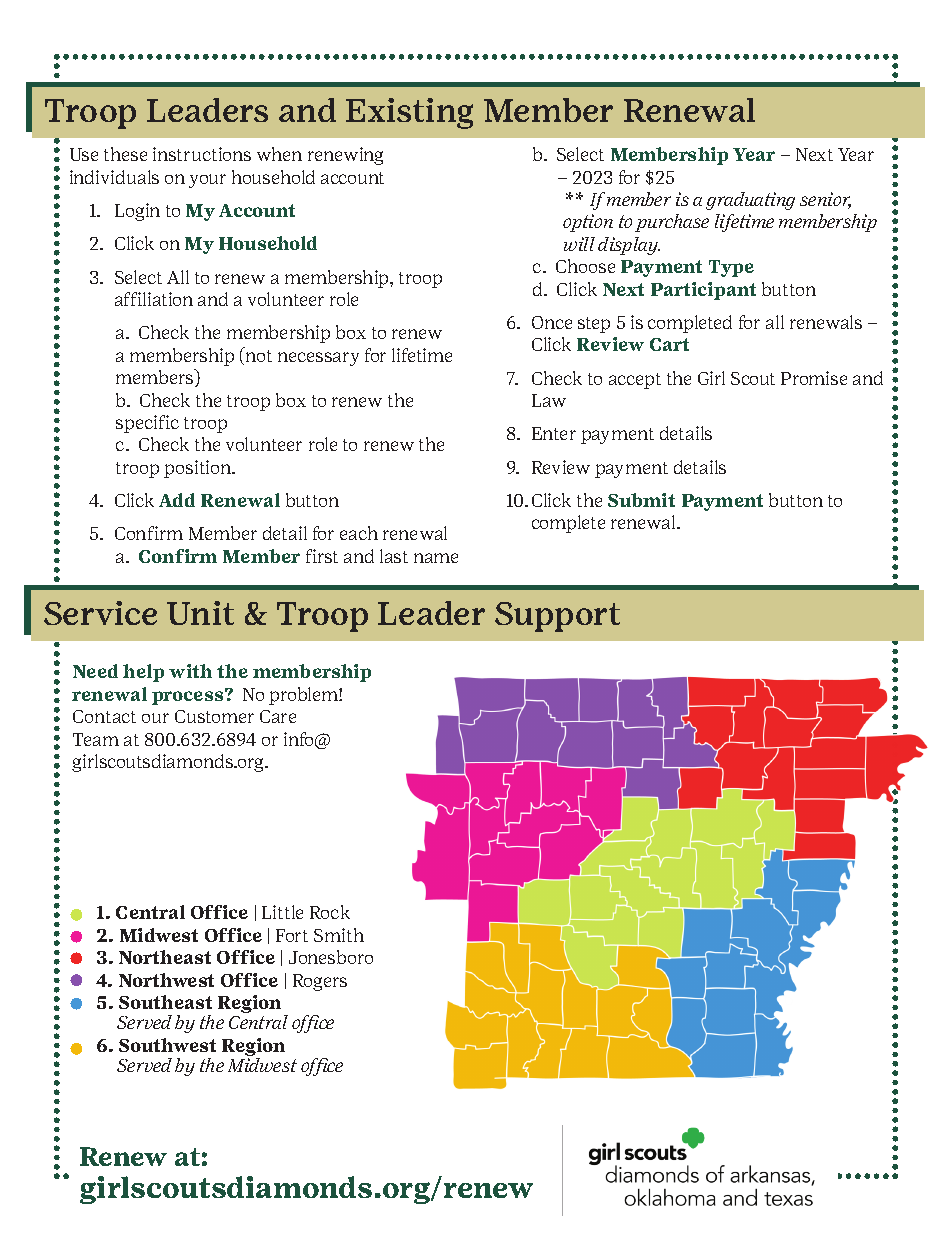  I want to click on graduating, so click(750, 201).
